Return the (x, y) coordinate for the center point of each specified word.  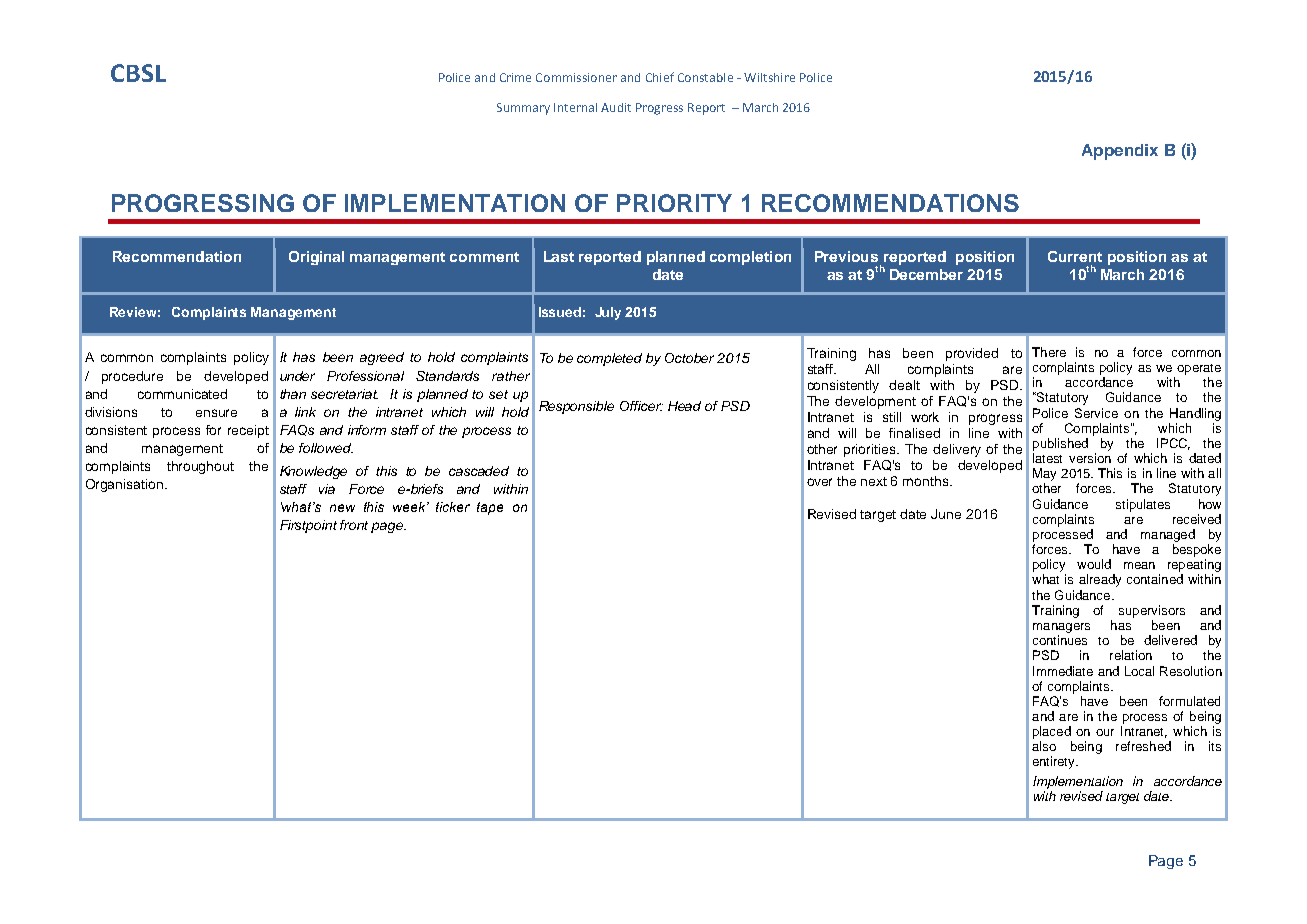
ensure (216, 413)
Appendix (1120, 152)
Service (1096, 413)
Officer (641, 406)
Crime (515, 77)
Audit (616, 107)
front (354, 525)
